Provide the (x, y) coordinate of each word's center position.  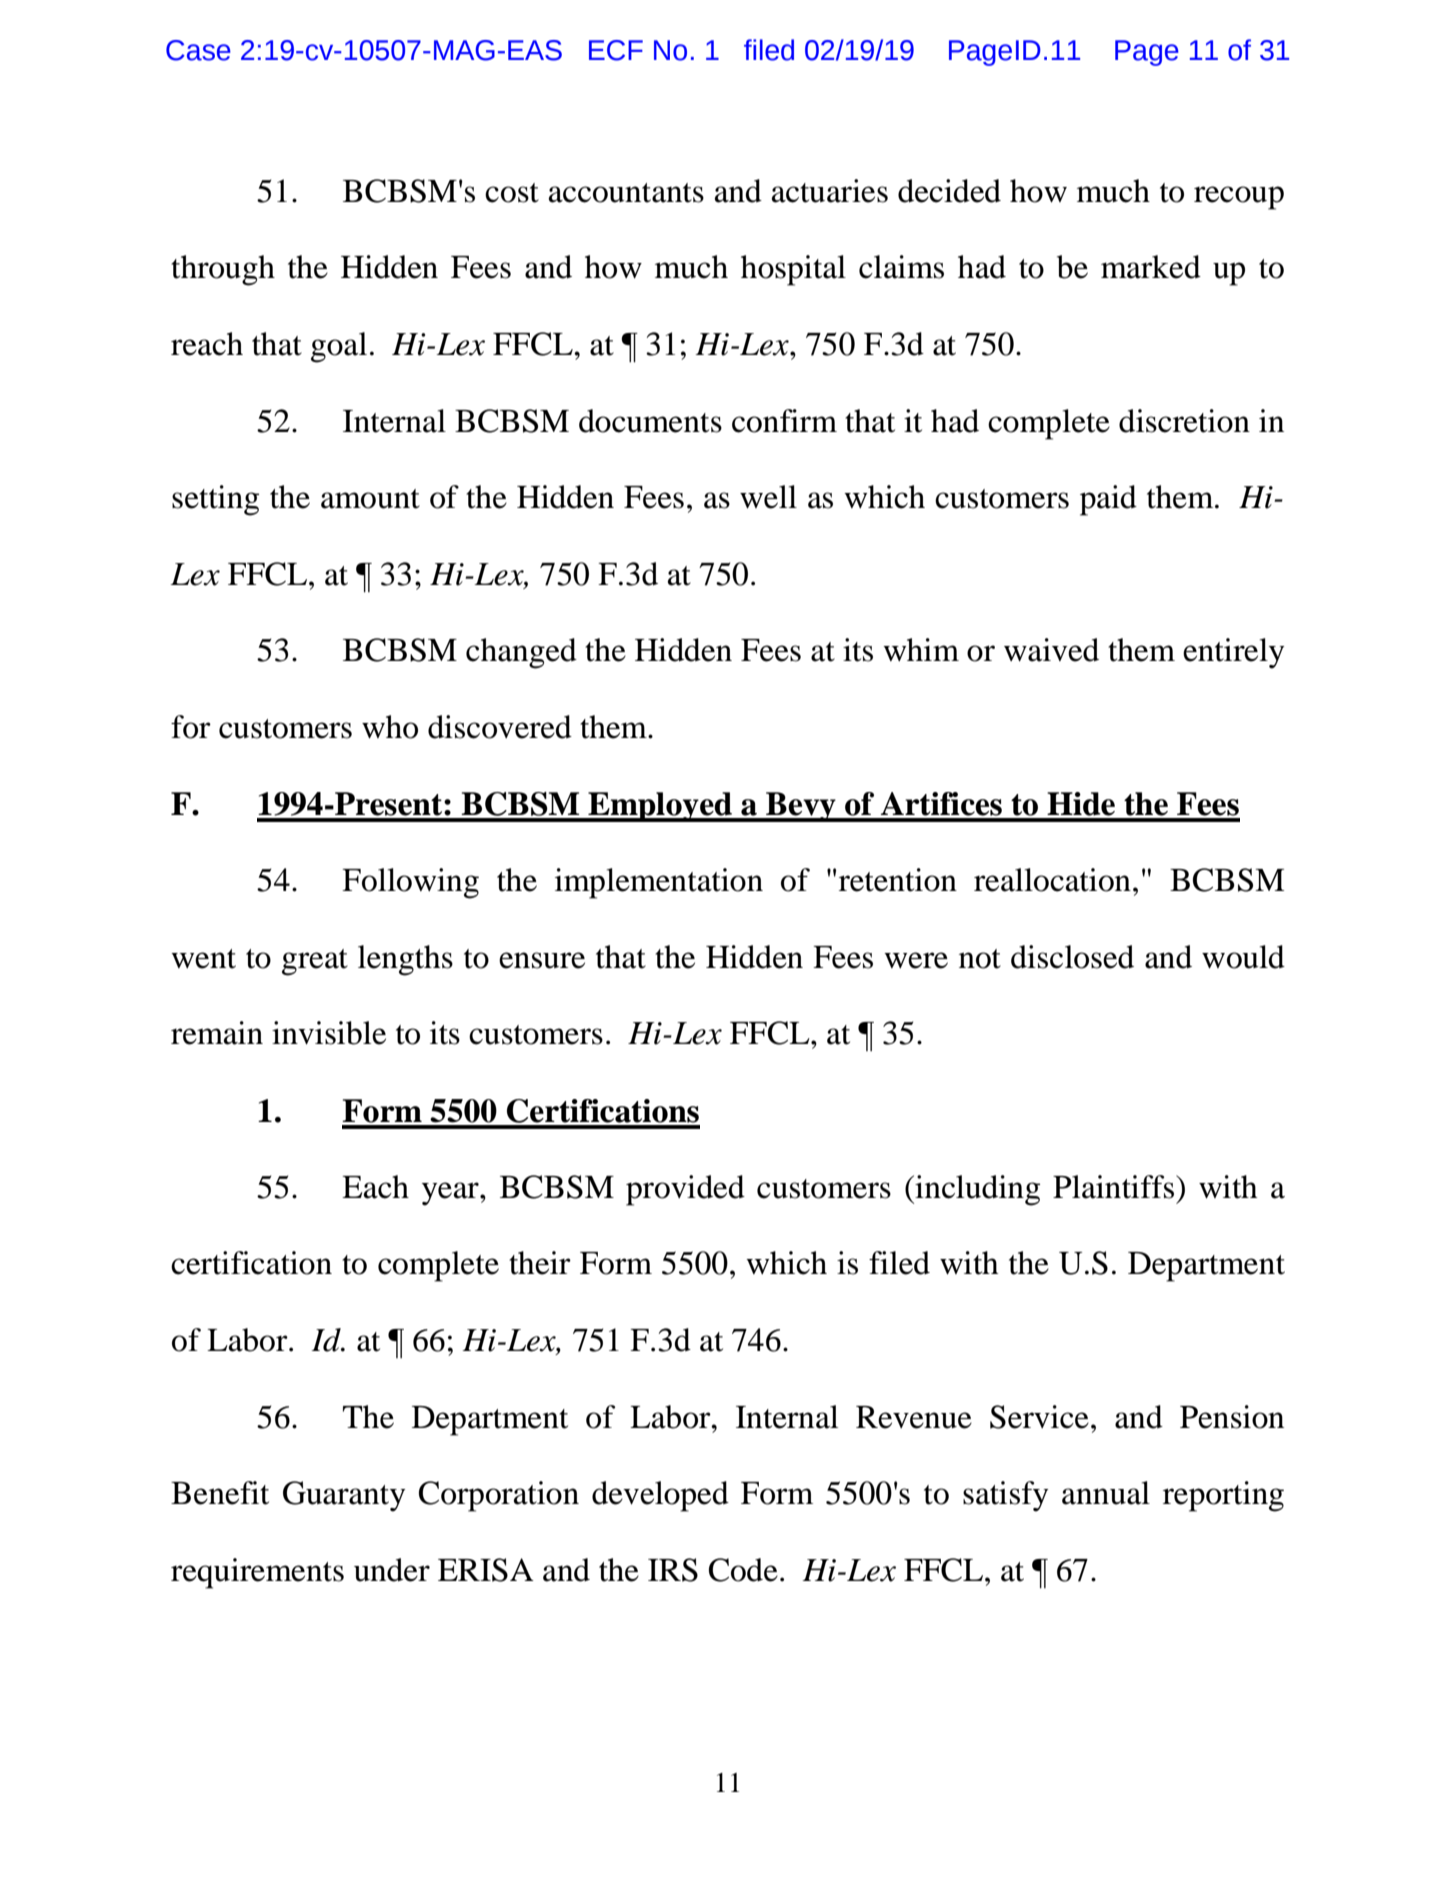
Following (410, 883)
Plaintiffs (1113, 1187)
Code (743, 1570)
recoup (1239, 198)
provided (685, 1190)
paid (1108, 500)
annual (1106, 1493)
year (451, 1194)
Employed (660, 807)
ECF (616, 50)
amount (370, 499)
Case (198, 50)
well (768, 497)
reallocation (1052, 880)
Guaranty (344, 1496)
